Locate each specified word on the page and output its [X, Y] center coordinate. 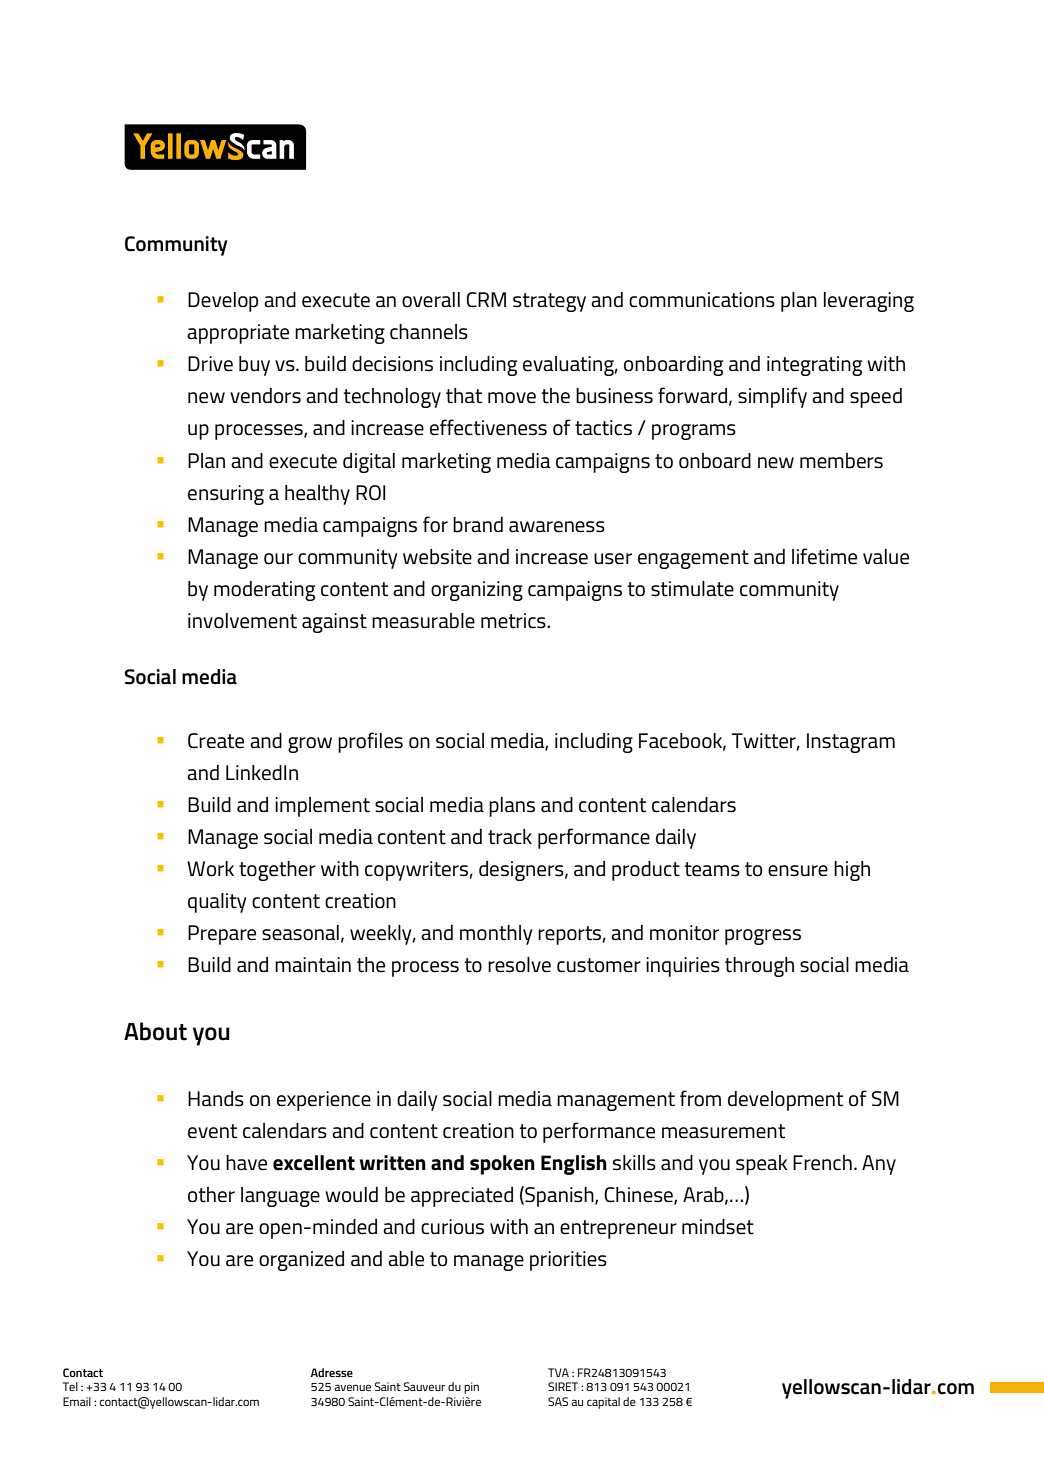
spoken [502, 1165]
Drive [210, 364]
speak [761, 1165]
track [510, 837]
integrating [814, 366]
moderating [264, 591]
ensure [798, 871]
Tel [70, 1386]
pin [471, 1388]
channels [429, 332]
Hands [216, 1099]
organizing [477, 591]
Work [210, 869]
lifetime [824, 556]
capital [603, 1403]
